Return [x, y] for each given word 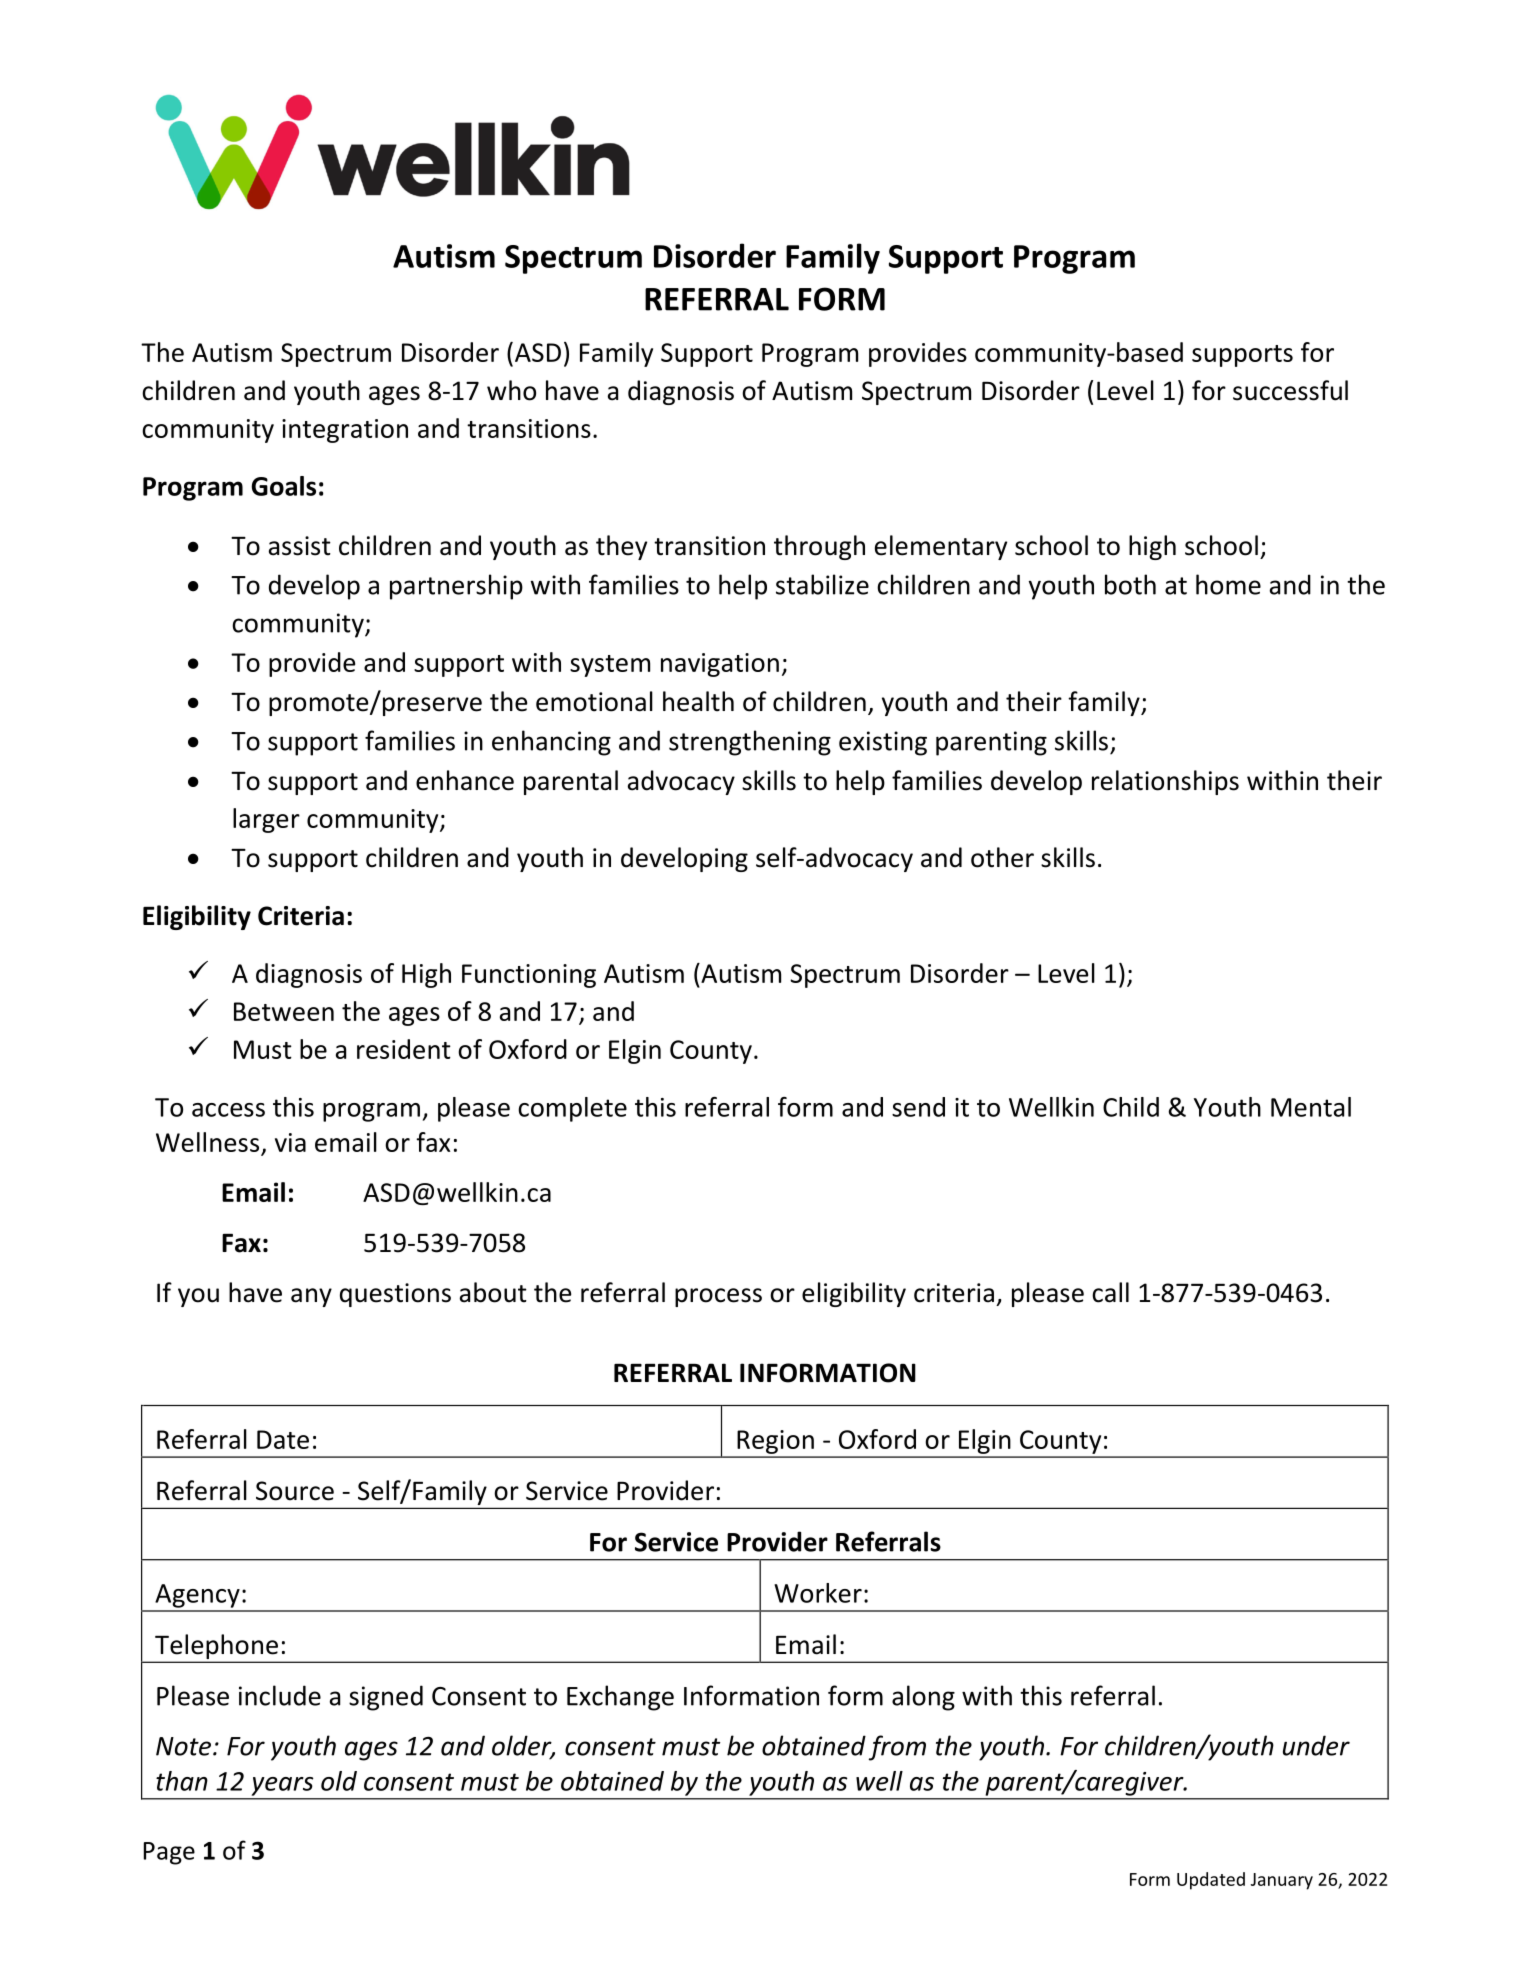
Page [169, 1853]
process [718, 1297]
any [311, 1297]
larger [266, 820]
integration [345, 431]
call [1110, 1292]
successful [1290, 390]
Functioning [529, 976]
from [897, 1748]
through [819, 547]
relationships [1165, 782]
